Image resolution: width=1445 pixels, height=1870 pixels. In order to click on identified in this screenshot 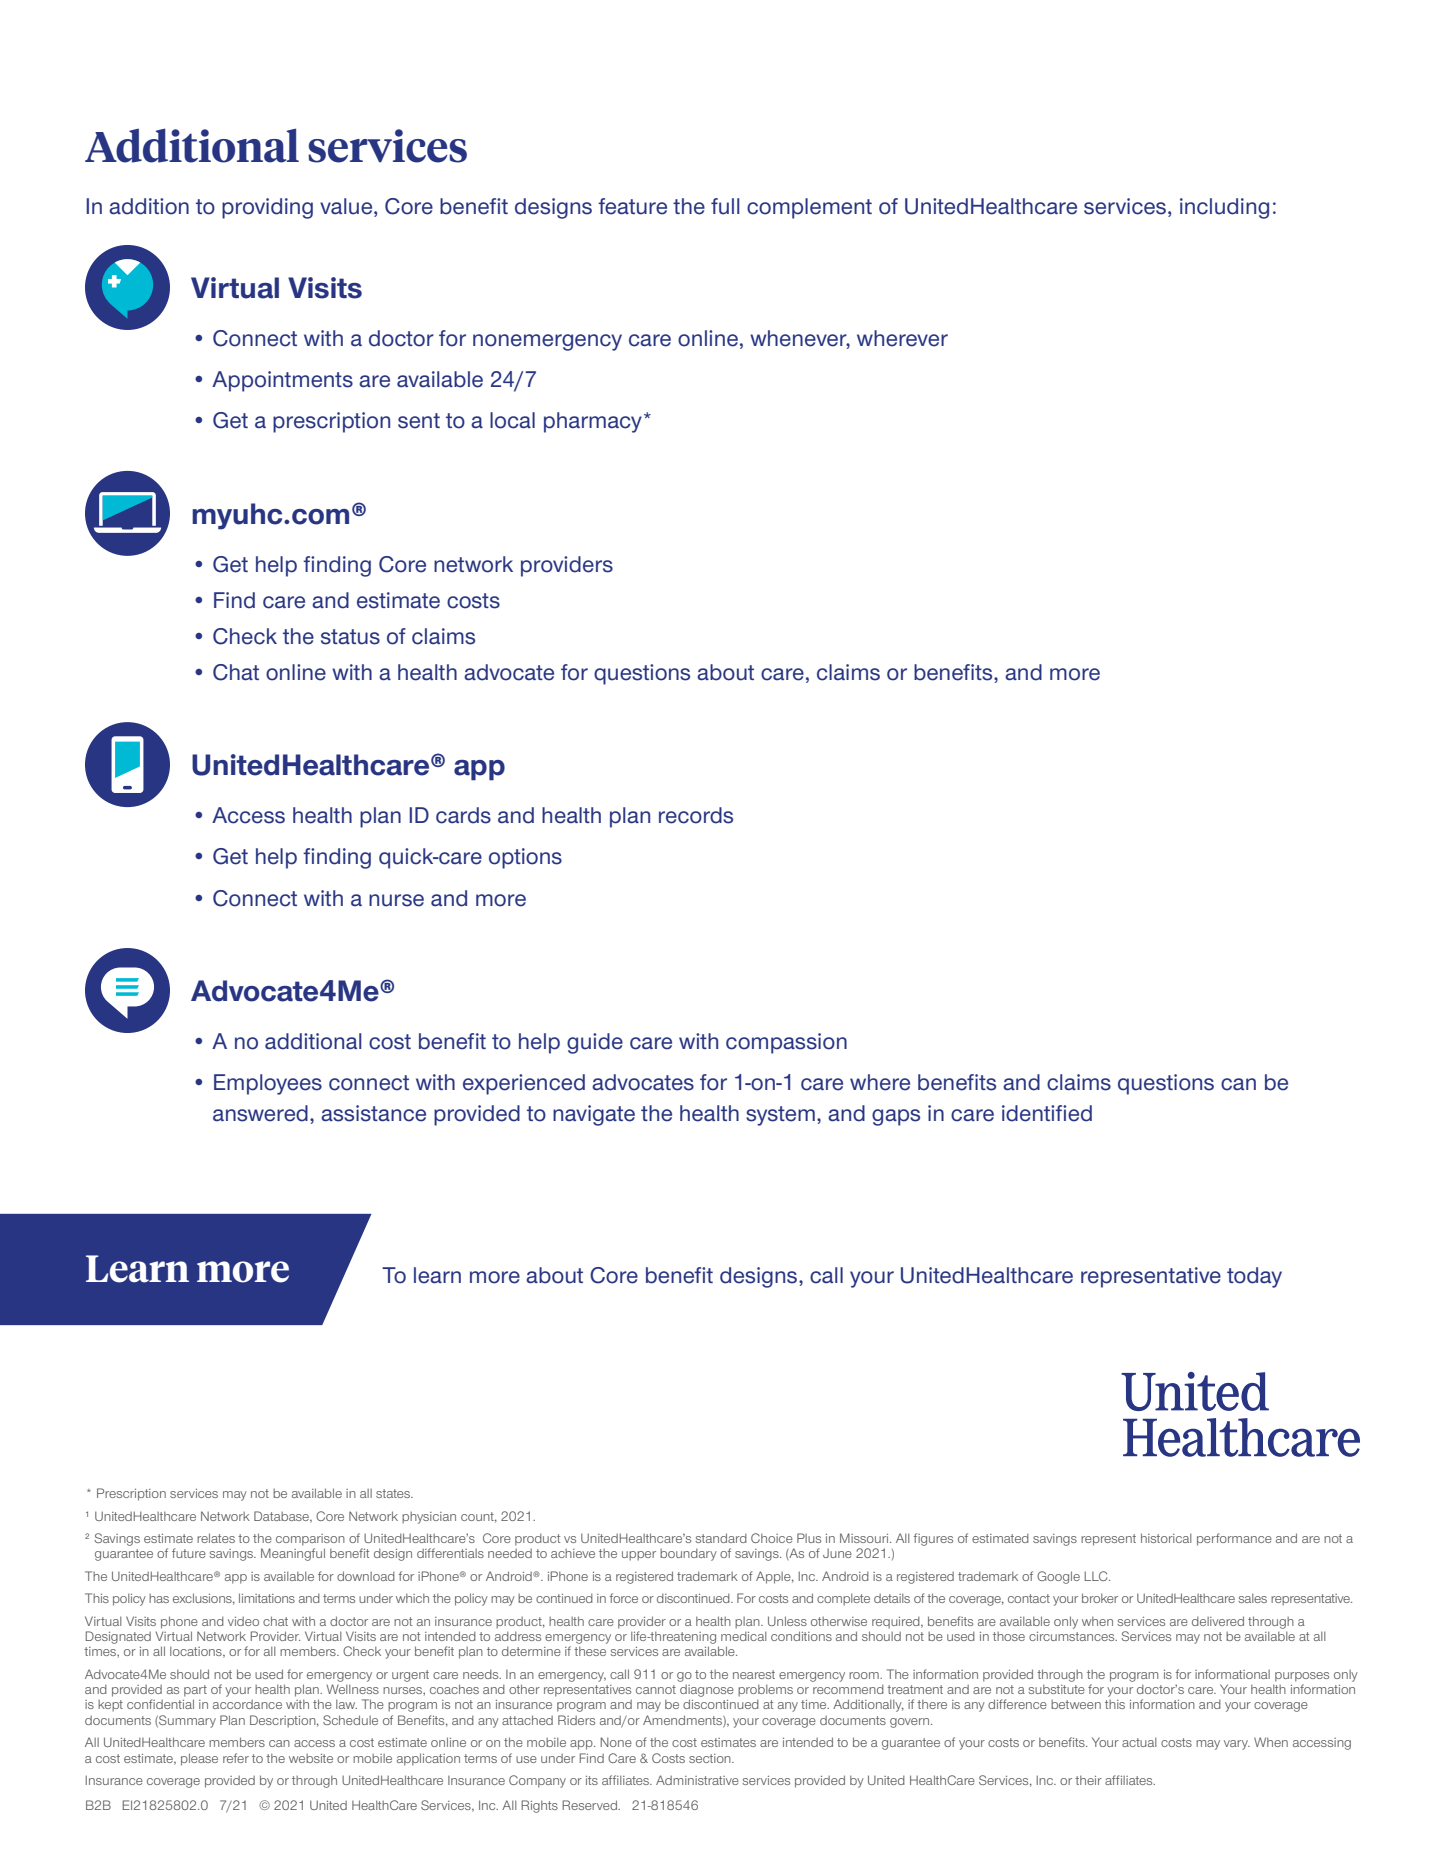, I will do `click(1047, 1113)`.
